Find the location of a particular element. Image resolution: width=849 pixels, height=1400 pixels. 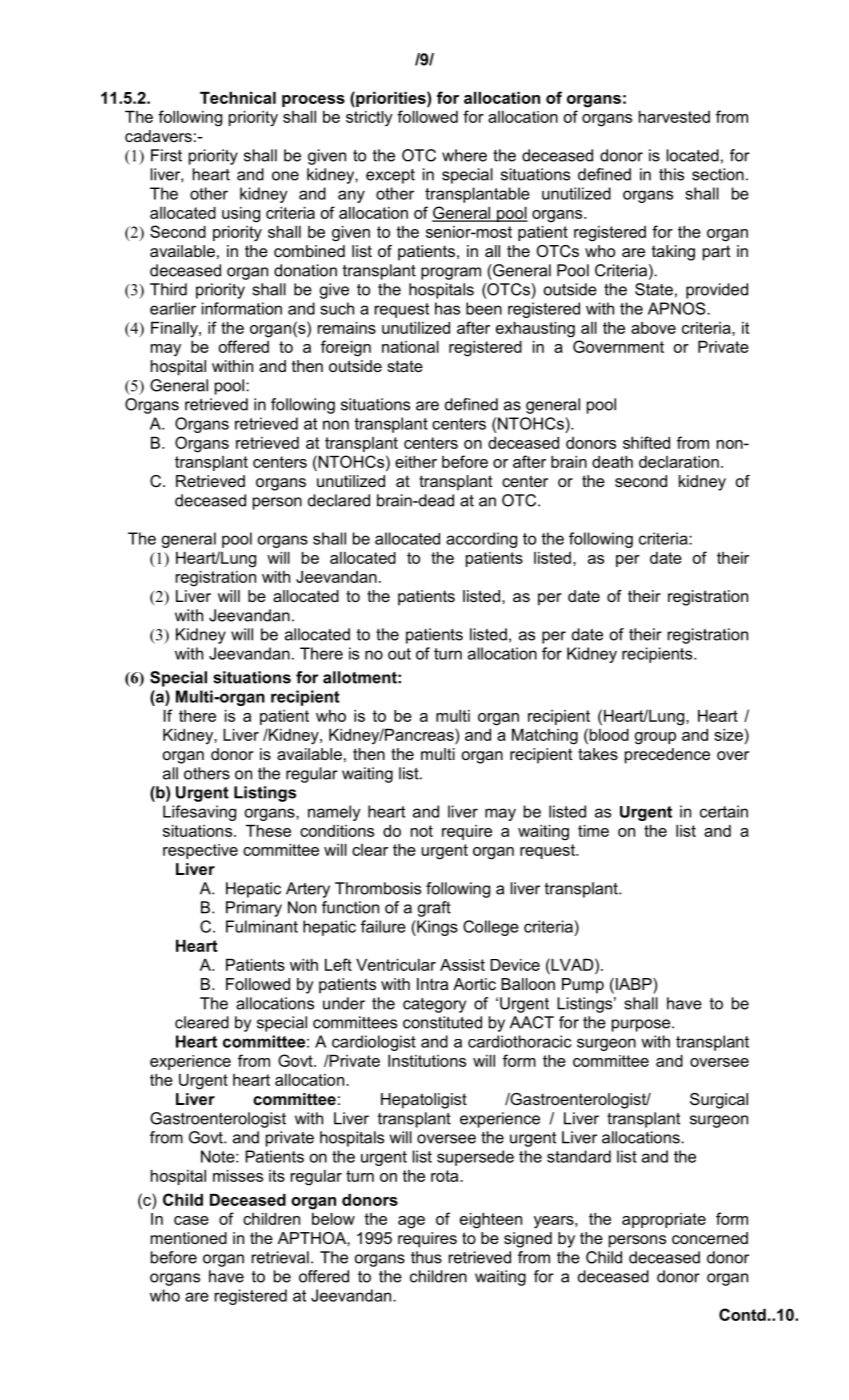

Lifesaving is located at coordinates (199, 813).
